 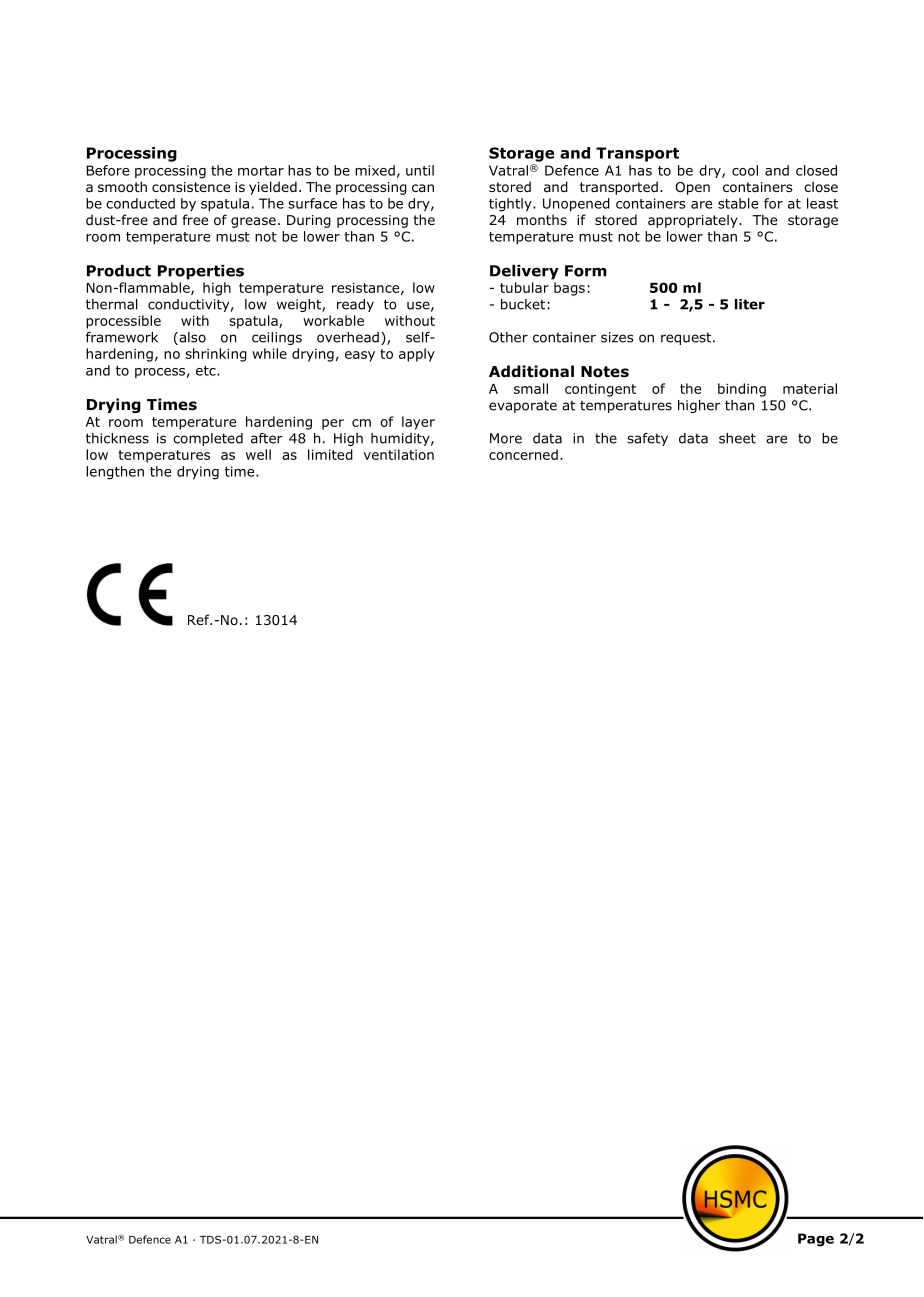 I want to click on sheet, so click(x=737, y=438).
